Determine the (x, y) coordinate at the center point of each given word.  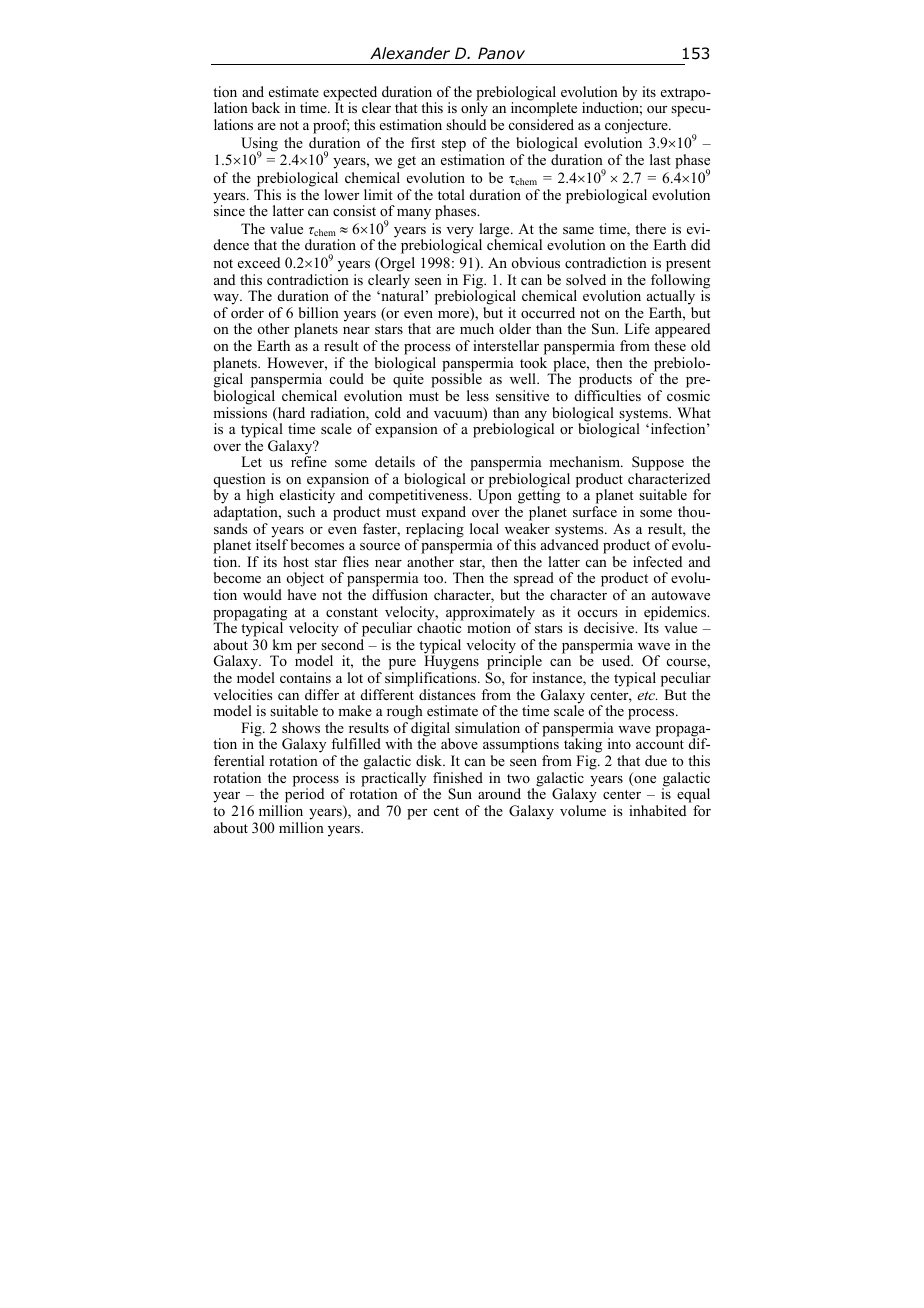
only (474, 111)
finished (458, 777)
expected (350, 94)
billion (319, 312)
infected (657, 561)
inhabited (657, 810)
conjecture (637, 126)
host (296, 562)
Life (637, 328)
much (477, 328)
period (304, 796)
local (484, 528)
